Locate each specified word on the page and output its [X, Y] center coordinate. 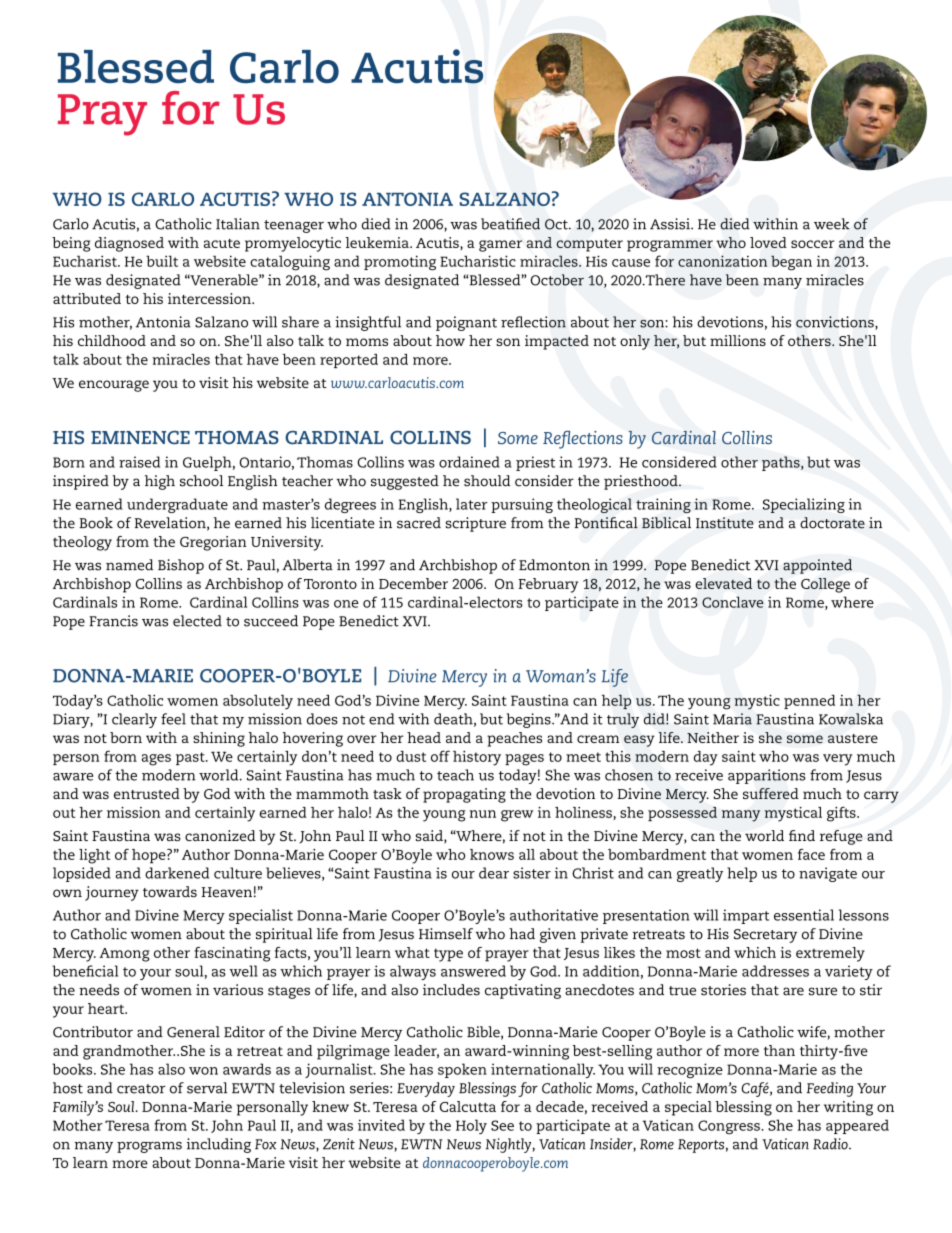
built [162, 261]
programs [149, 1147]
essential [804, 915]
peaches [514, 739]
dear [494, 873]
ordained [469, 462]
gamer [500, 246]
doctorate [832, 523]
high [160, 482]
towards [170, 892]
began [791, 263]
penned [809, 702]
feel [173, 719]
